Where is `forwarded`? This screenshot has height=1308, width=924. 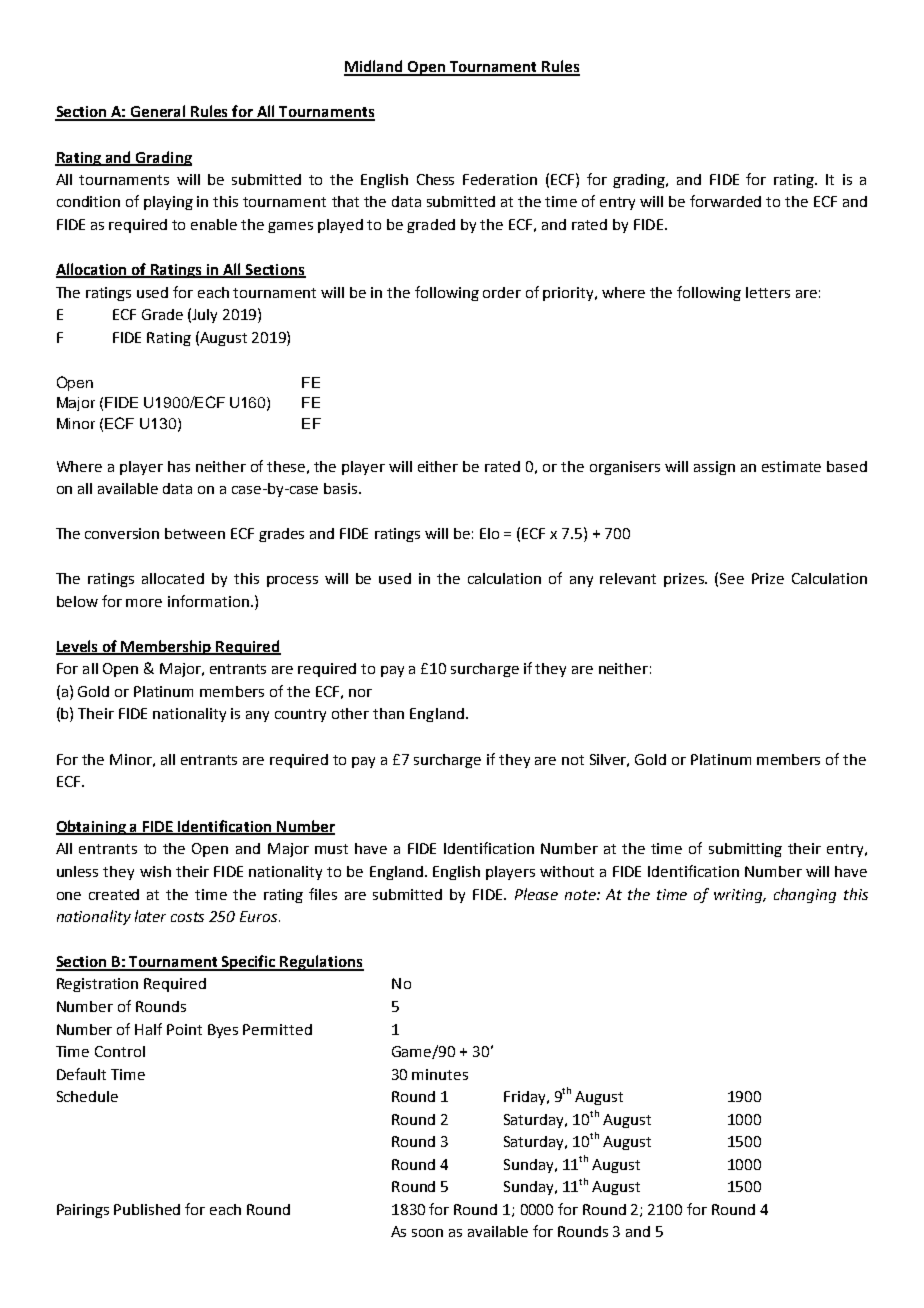 forwarded is located at coordinates (725, 201).
